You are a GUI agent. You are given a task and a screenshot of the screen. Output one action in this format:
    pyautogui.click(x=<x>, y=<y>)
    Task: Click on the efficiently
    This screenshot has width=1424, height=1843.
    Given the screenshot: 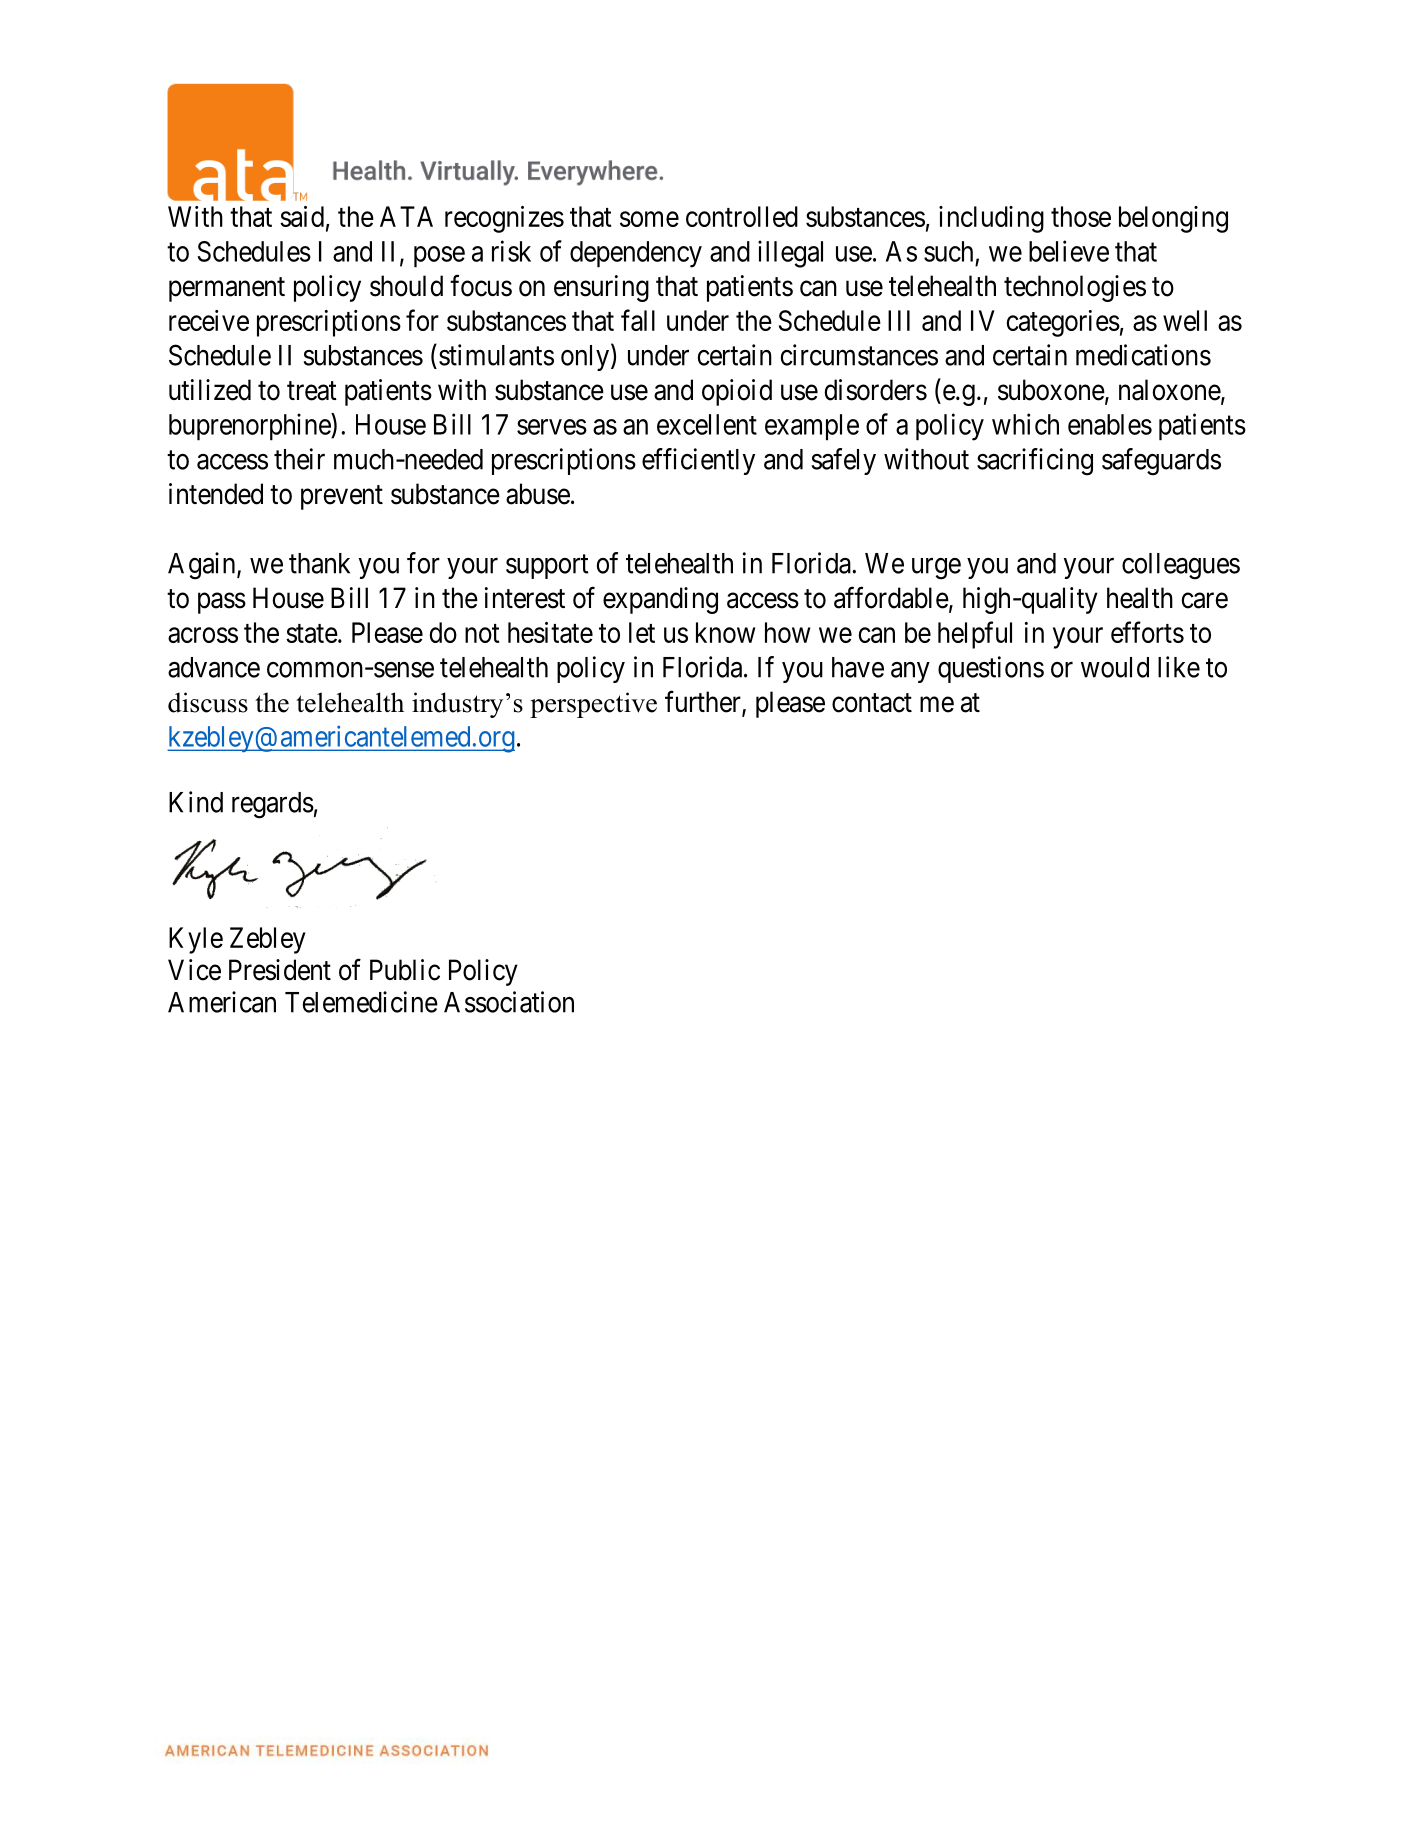 What is the action you would take?
    pyautogui.click(x=698, y=461)
